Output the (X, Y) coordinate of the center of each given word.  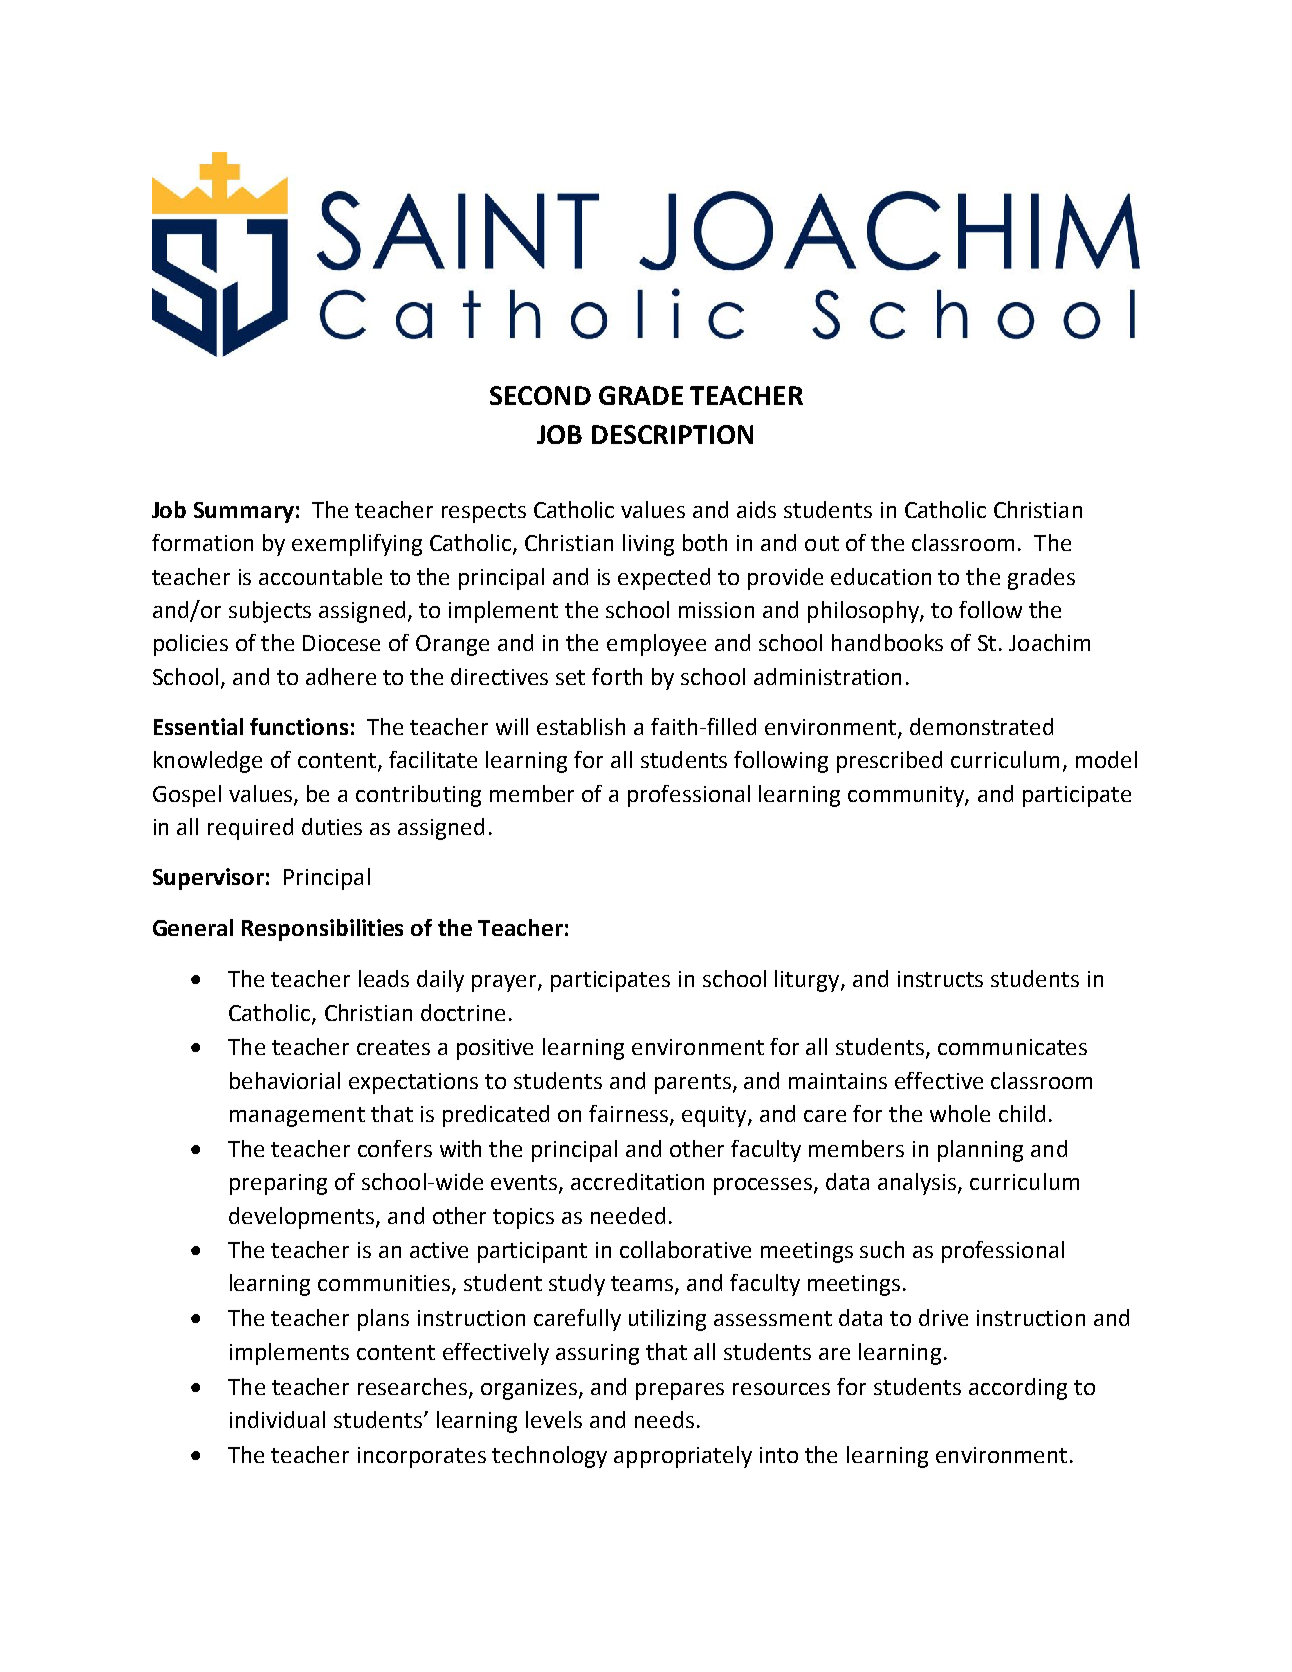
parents (693, 1084)
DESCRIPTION (672, 434)
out (822, 543)
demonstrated (981, 726)
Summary (244, 512)
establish (581, 726)
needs (664, 1419)
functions (299, 726)
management (297, 1117)
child (1022, 1113)
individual (277, 1419)
